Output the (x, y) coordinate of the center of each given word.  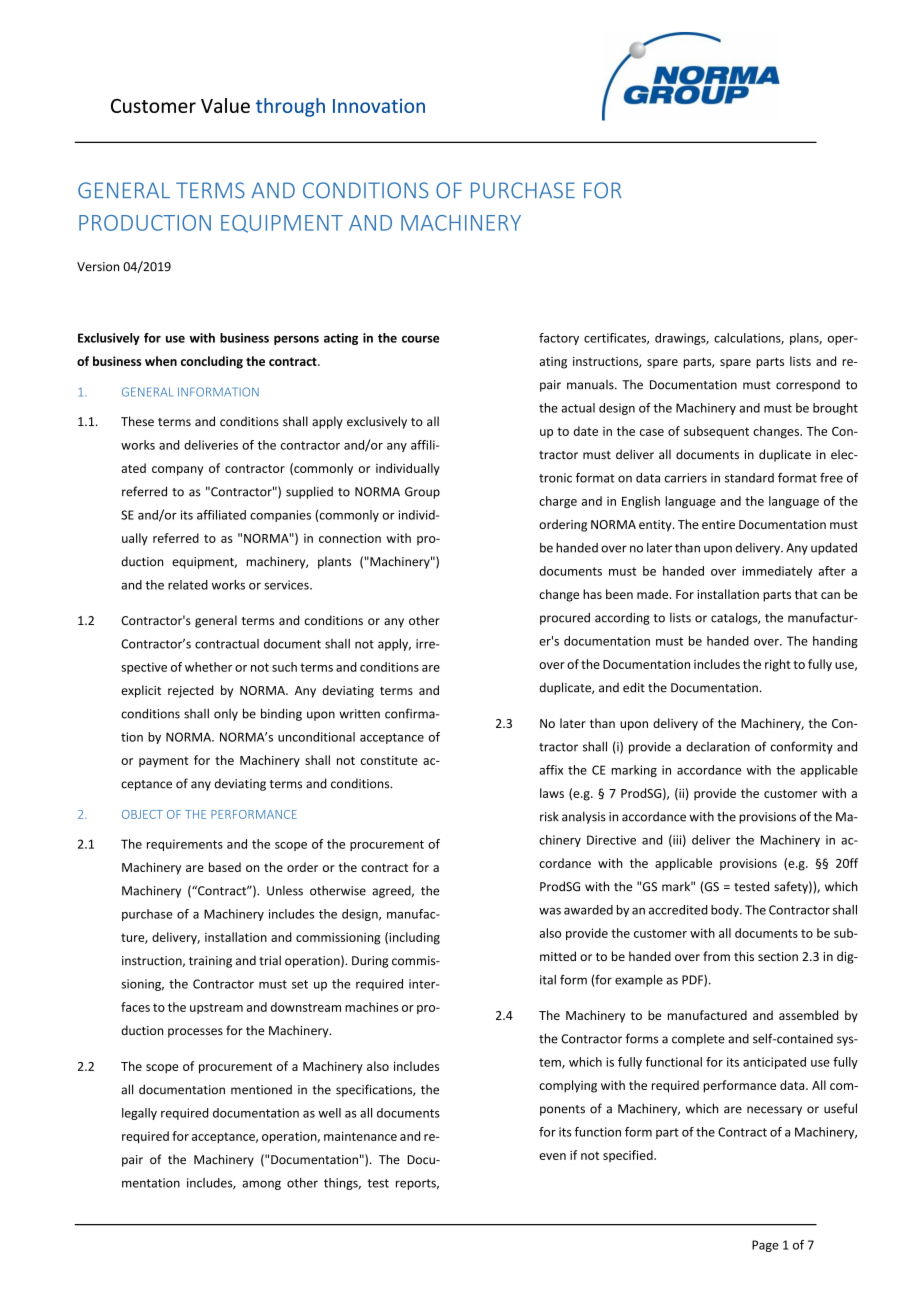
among (261, 1185)
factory (559, 339)
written (359, 714)
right (778, 665)
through (290, 107)
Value (225, 105)
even (552, 1156)
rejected (191, 691)
